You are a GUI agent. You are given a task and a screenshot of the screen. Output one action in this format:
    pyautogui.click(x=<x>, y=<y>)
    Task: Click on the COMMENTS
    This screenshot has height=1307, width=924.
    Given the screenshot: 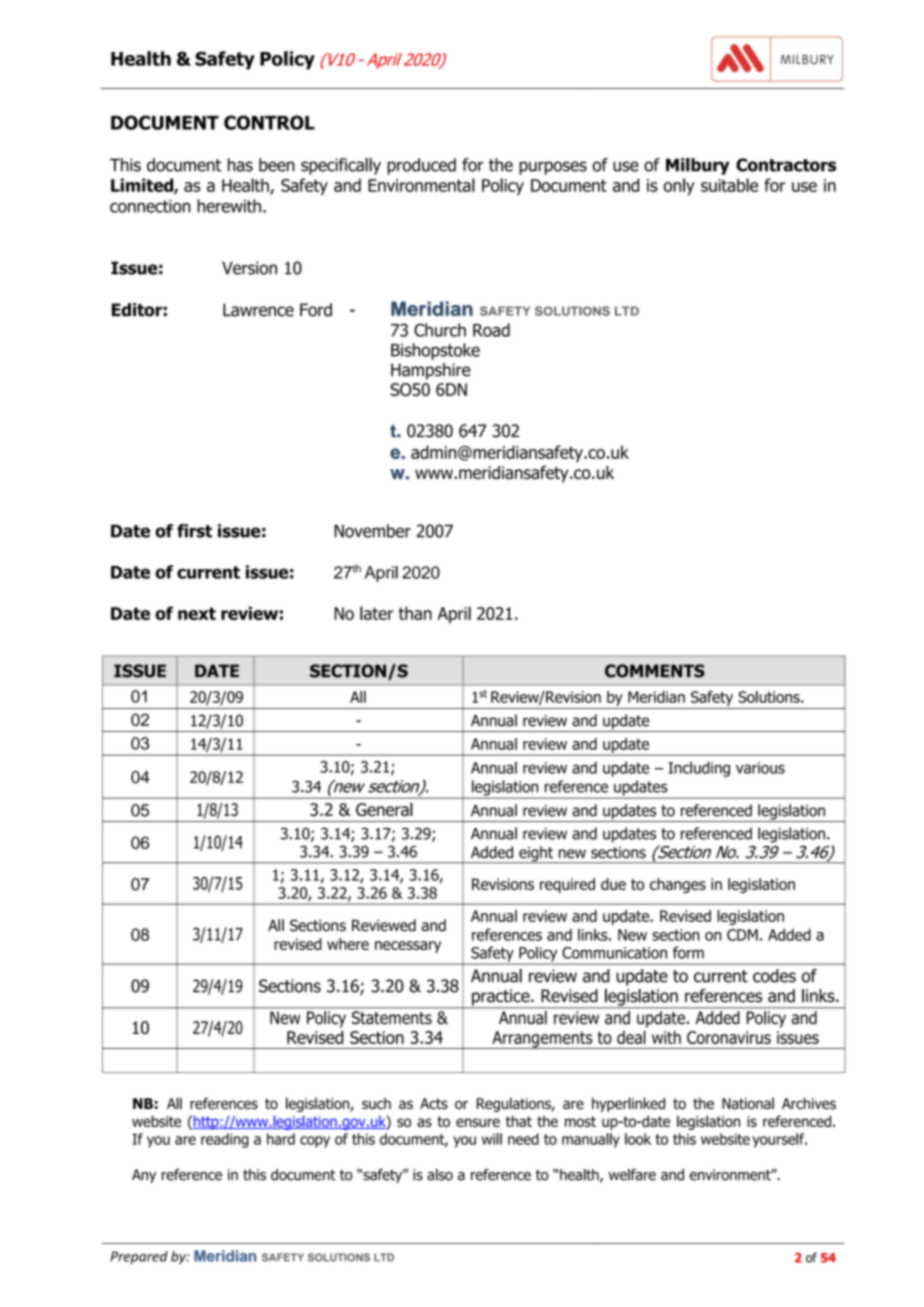 What is the action you would take?
    pyautogui.click(x=655, y=671)
